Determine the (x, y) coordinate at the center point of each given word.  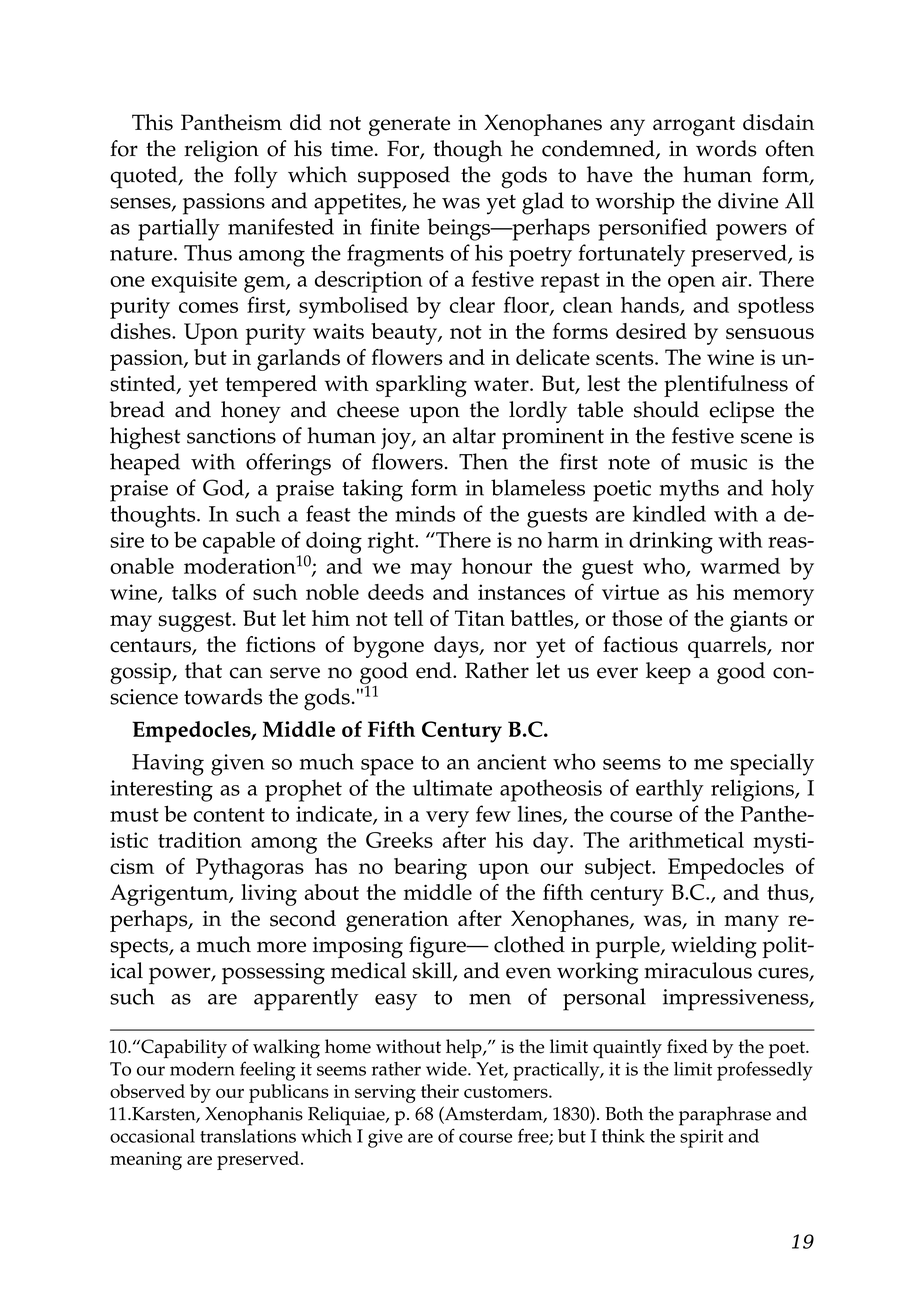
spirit (702, 1138)
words (726, 148)
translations (248, 1136)
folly (256, 177)
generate (409, 126)
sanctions (231, 436)
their (440, 1091)
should (666, 409)
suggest (196, 622)
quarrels (728, 647)
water (502, 384)
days (457, 647)
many (751, 923)
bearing (430, 869)
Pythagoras (250, 869)
